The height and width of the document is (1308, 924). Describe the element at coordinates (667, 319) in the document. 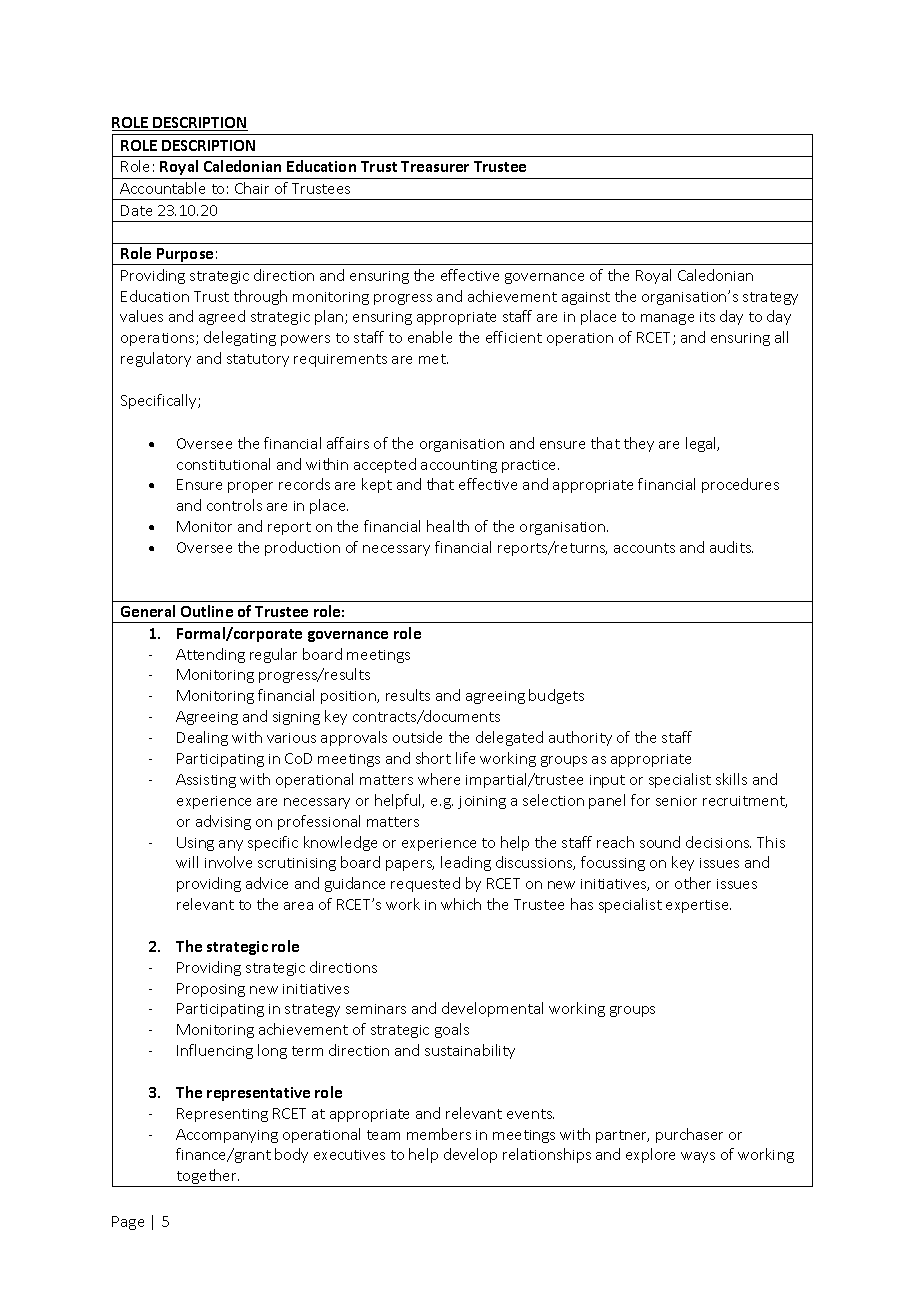

I see `manage` at that location.
